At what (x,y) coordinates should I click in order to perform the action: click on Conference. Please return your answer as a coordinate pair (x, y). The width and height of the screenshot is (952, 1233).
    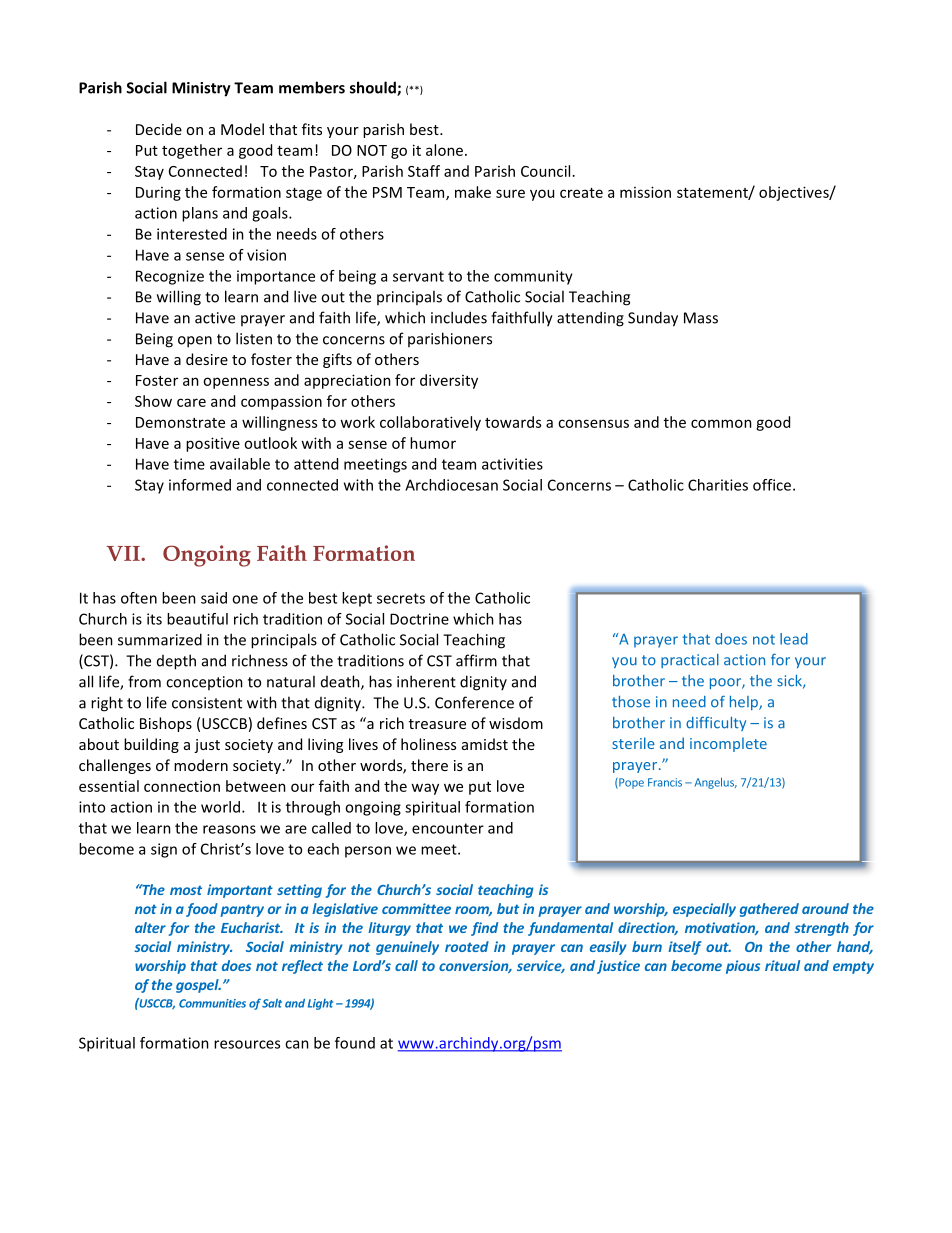
    Looking at the image, I should click on (474, 702).
